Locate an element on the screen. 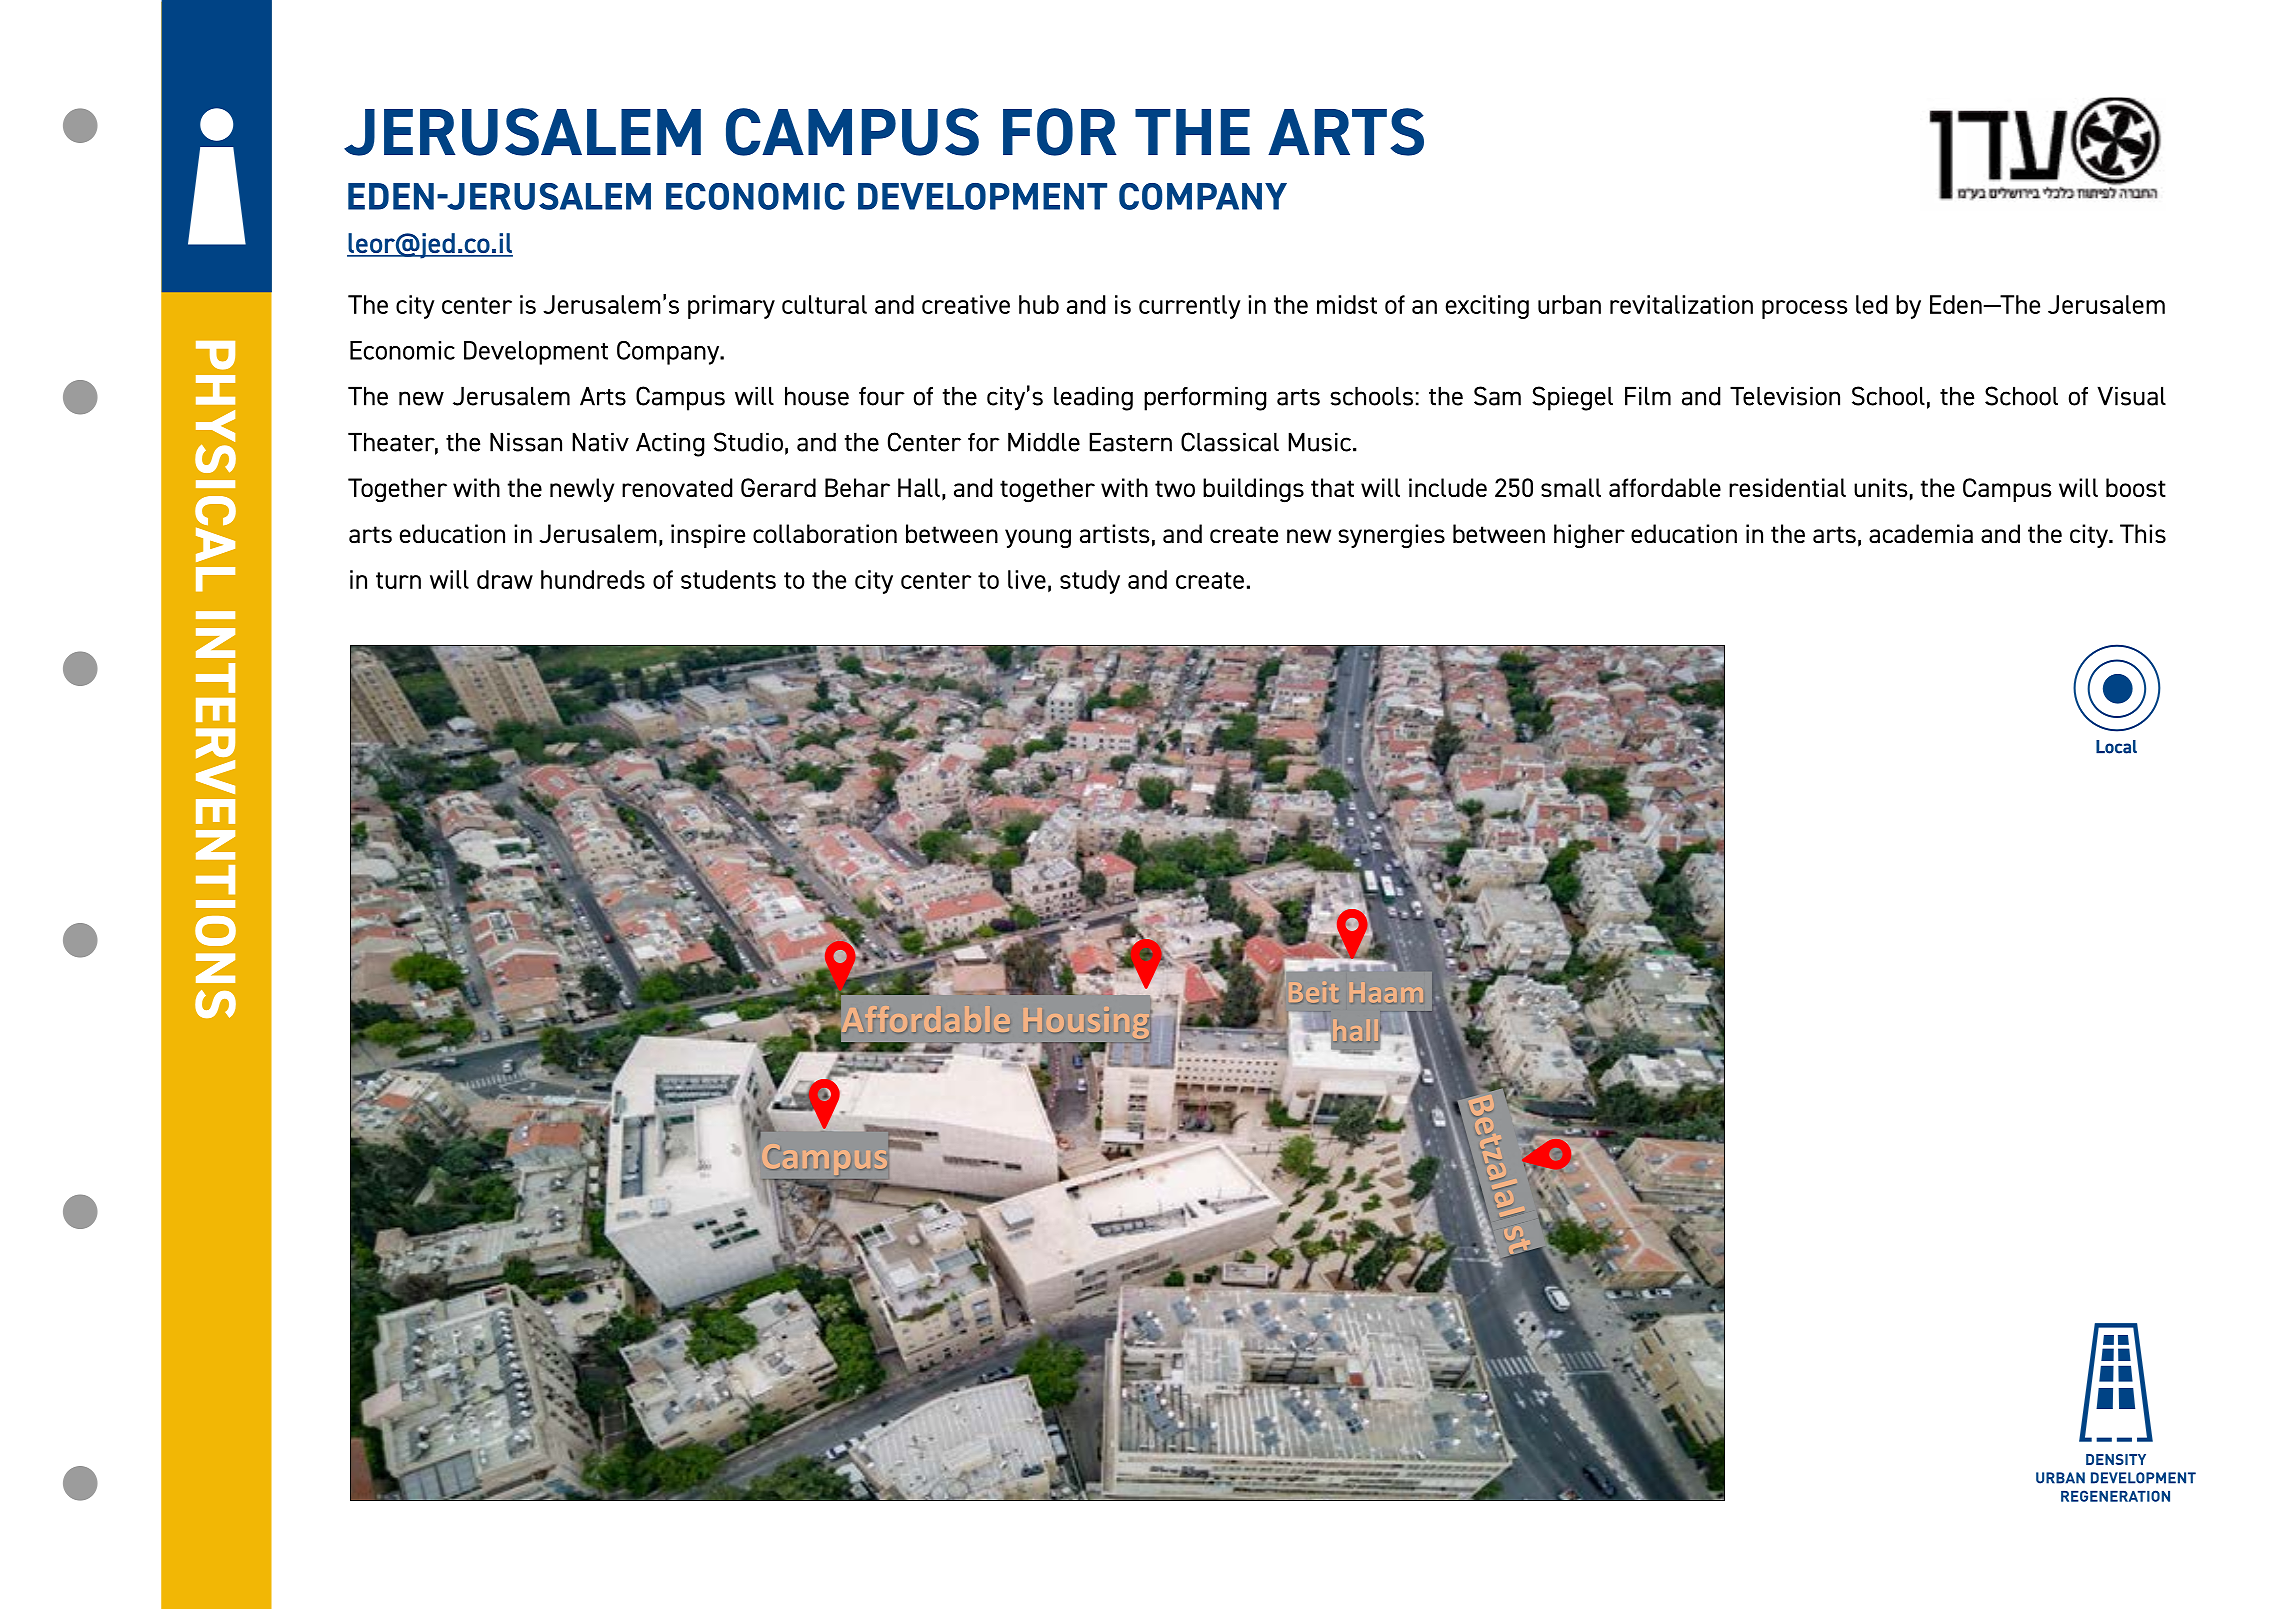 The height and width of the screenshot is (1609, 2276). hundreds is located at coordinates (593, 579).
